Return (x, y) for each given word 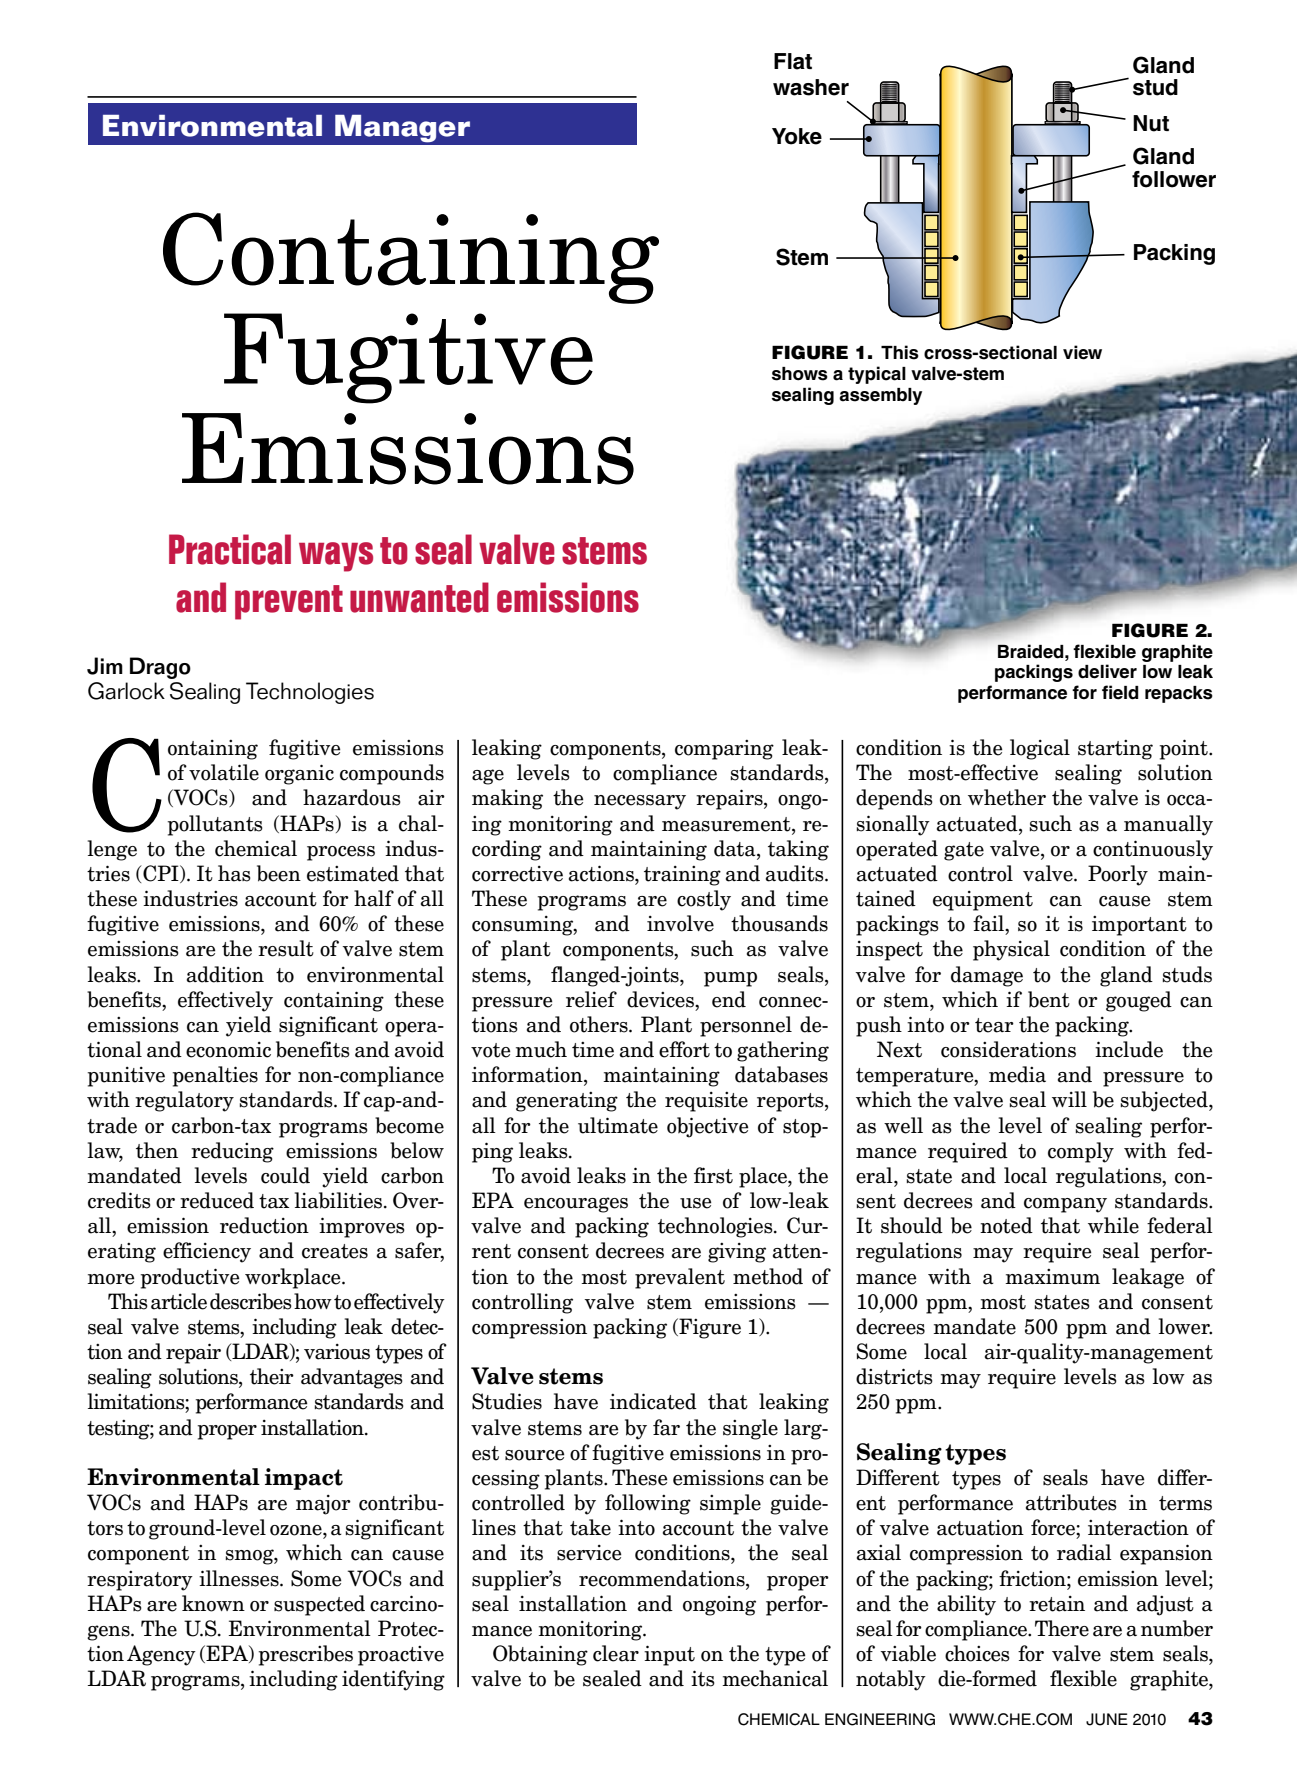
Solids (151, 126)
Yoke (797, 136)
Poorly (1118, 875)
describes (251, 1301)
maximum (1052, 1277)
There (1062, 1628)
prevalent (680, 1278)
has (234, 873)
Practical (230, 549)
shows (800, 374)
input (669, 1655)
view (1082, 352)
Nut (1151, 123)
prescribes (306, 1655)
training (682, 876)
